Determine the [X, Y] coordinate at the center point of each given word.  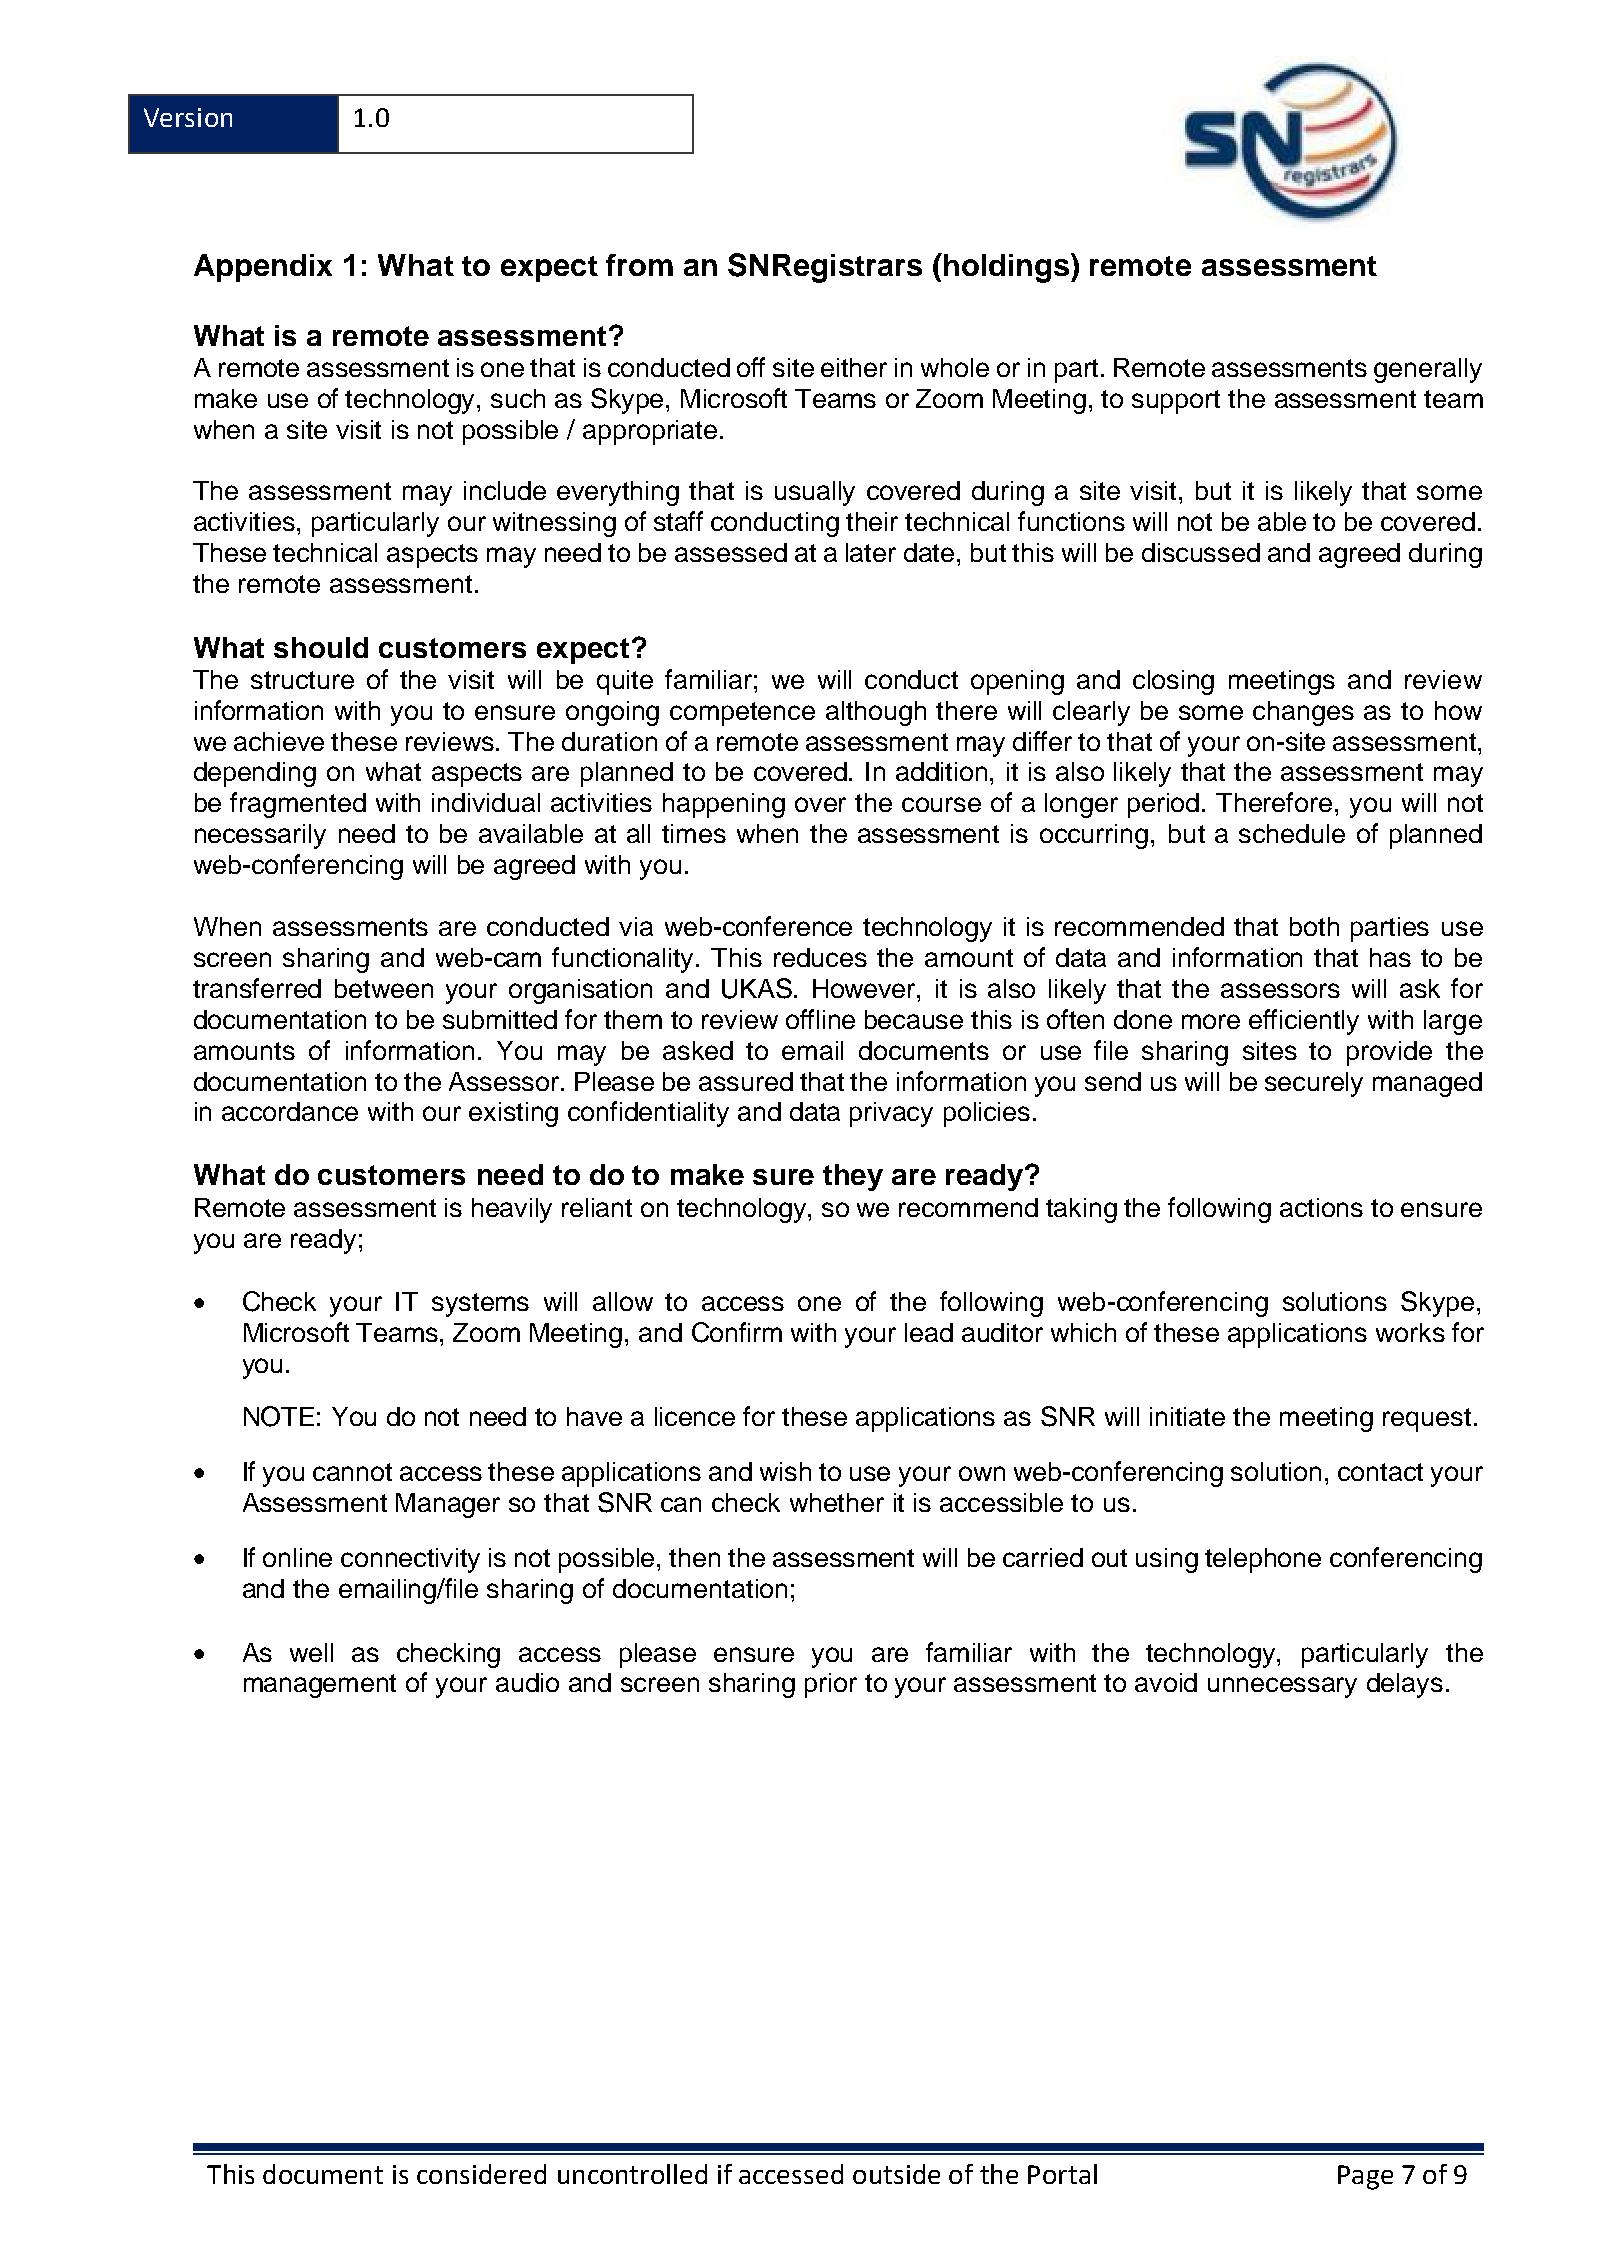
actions [1321, 1207]
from [639, 265]
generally [1428, 370]
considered [481, 2174]
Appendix [263, 268]
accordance [290, 1111]
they [853, 1177]
